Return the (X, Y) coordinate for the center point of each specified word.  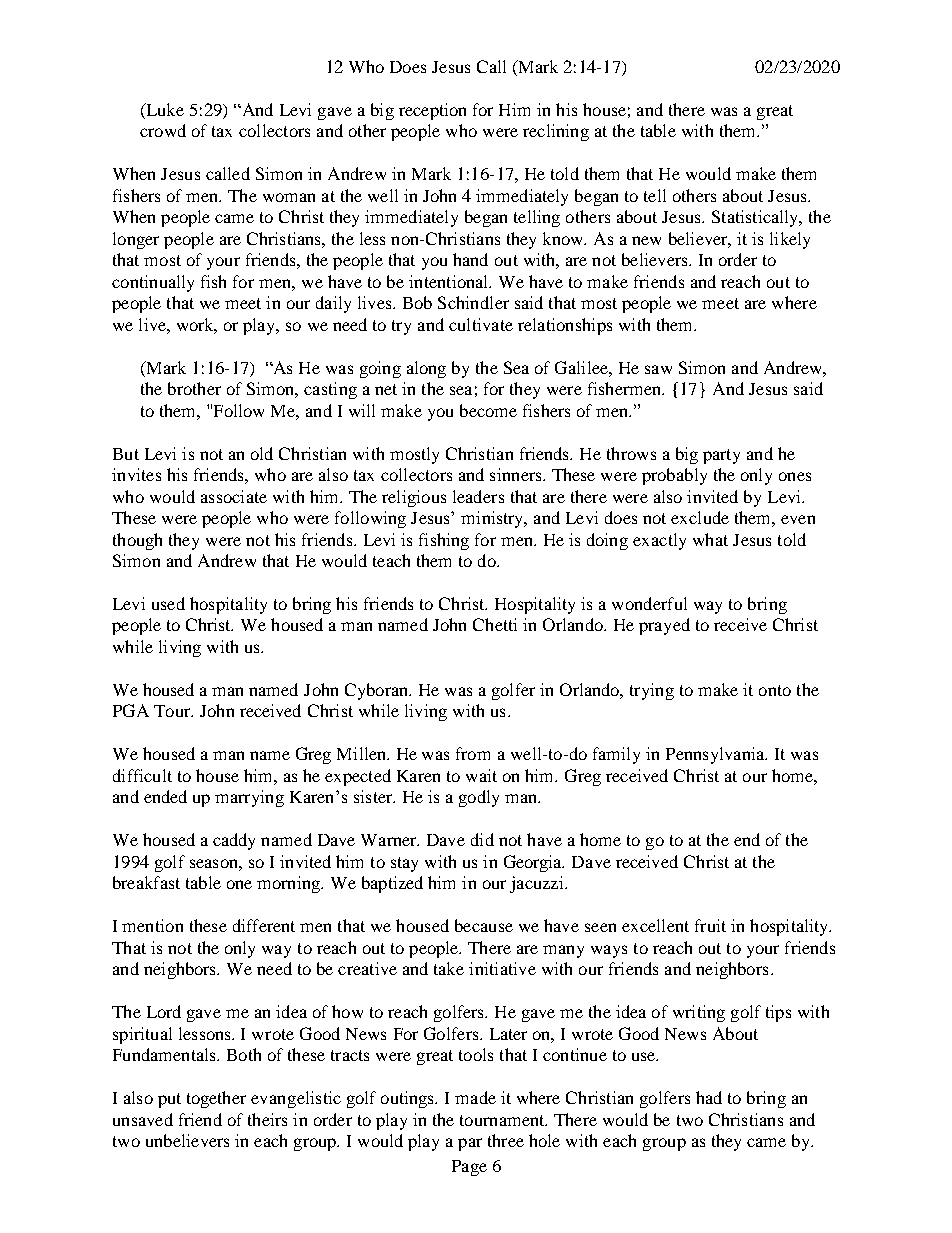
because (484, 925)
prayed (664, 626)
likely (790, 240)
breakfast (146, 882)
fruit (710, 925)
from (473, 753)
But (126, 454)
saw (658, 369)
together (216, 1099)
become (488, 410)
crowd (163, 130)
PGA (131, 710)
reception (432, 111)
